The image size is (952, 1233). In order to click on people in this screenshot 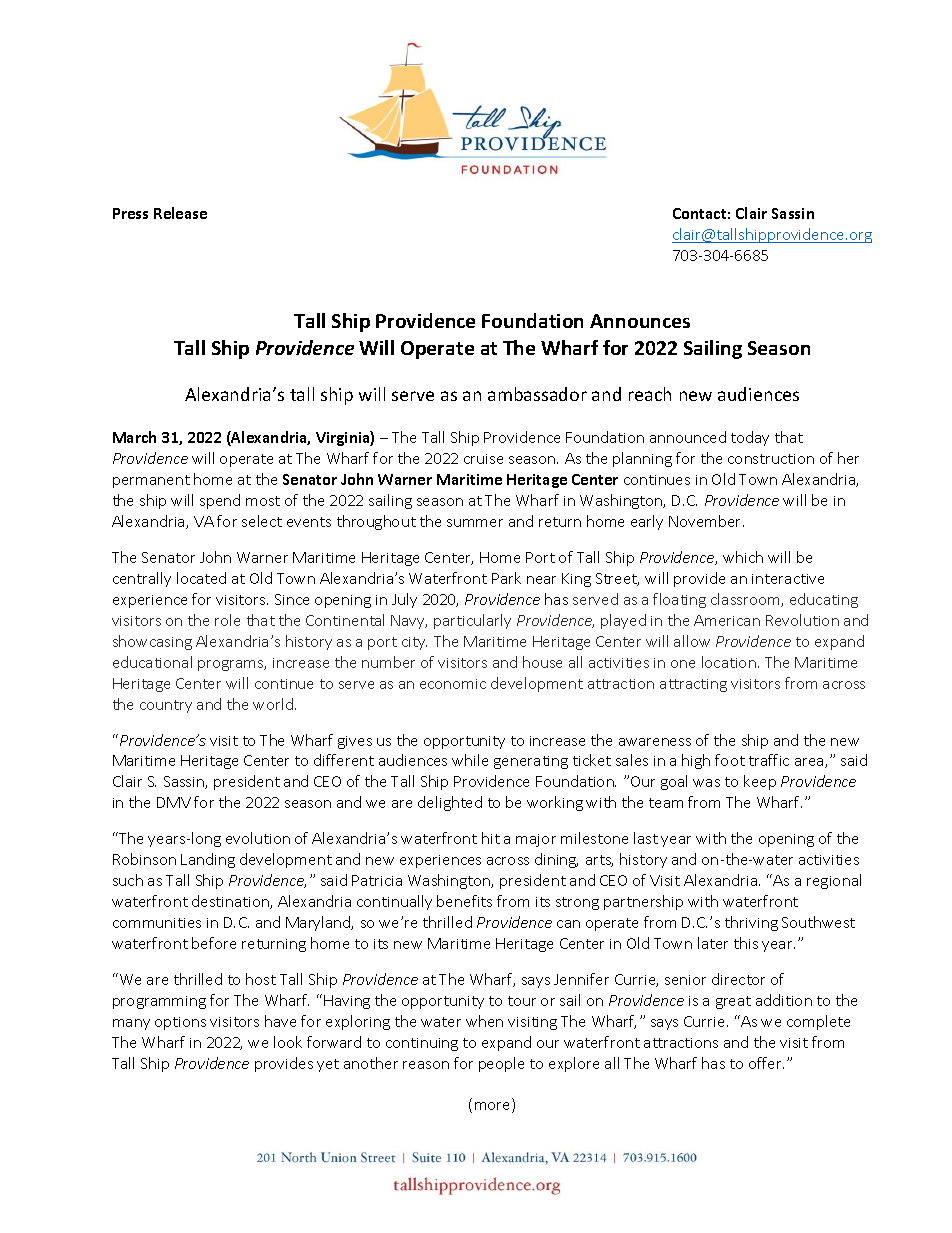, I will do `click(501, 1064)`.
